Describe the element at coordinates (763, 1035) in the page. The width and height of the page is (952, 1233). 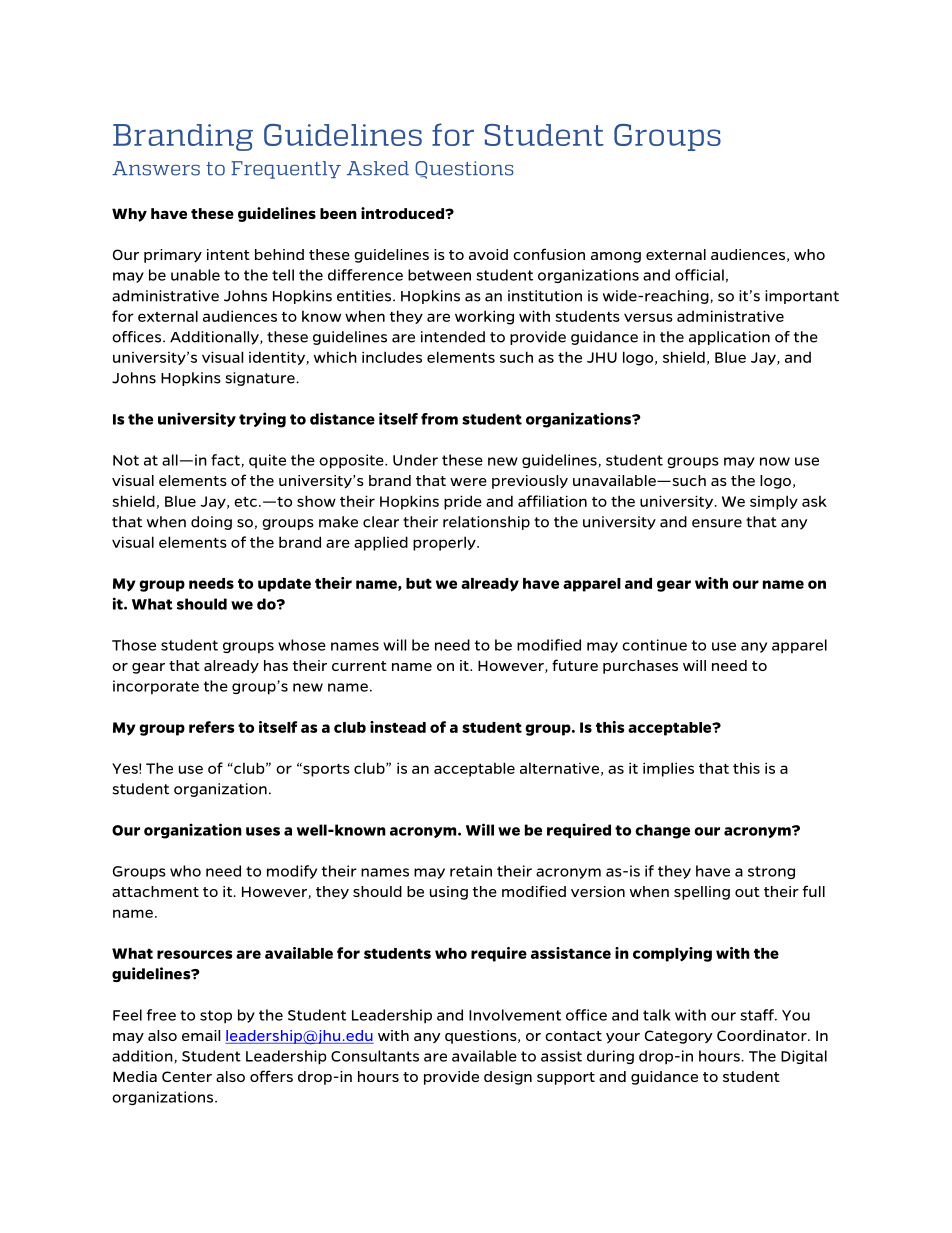
I see `Coordinator` at that location.
